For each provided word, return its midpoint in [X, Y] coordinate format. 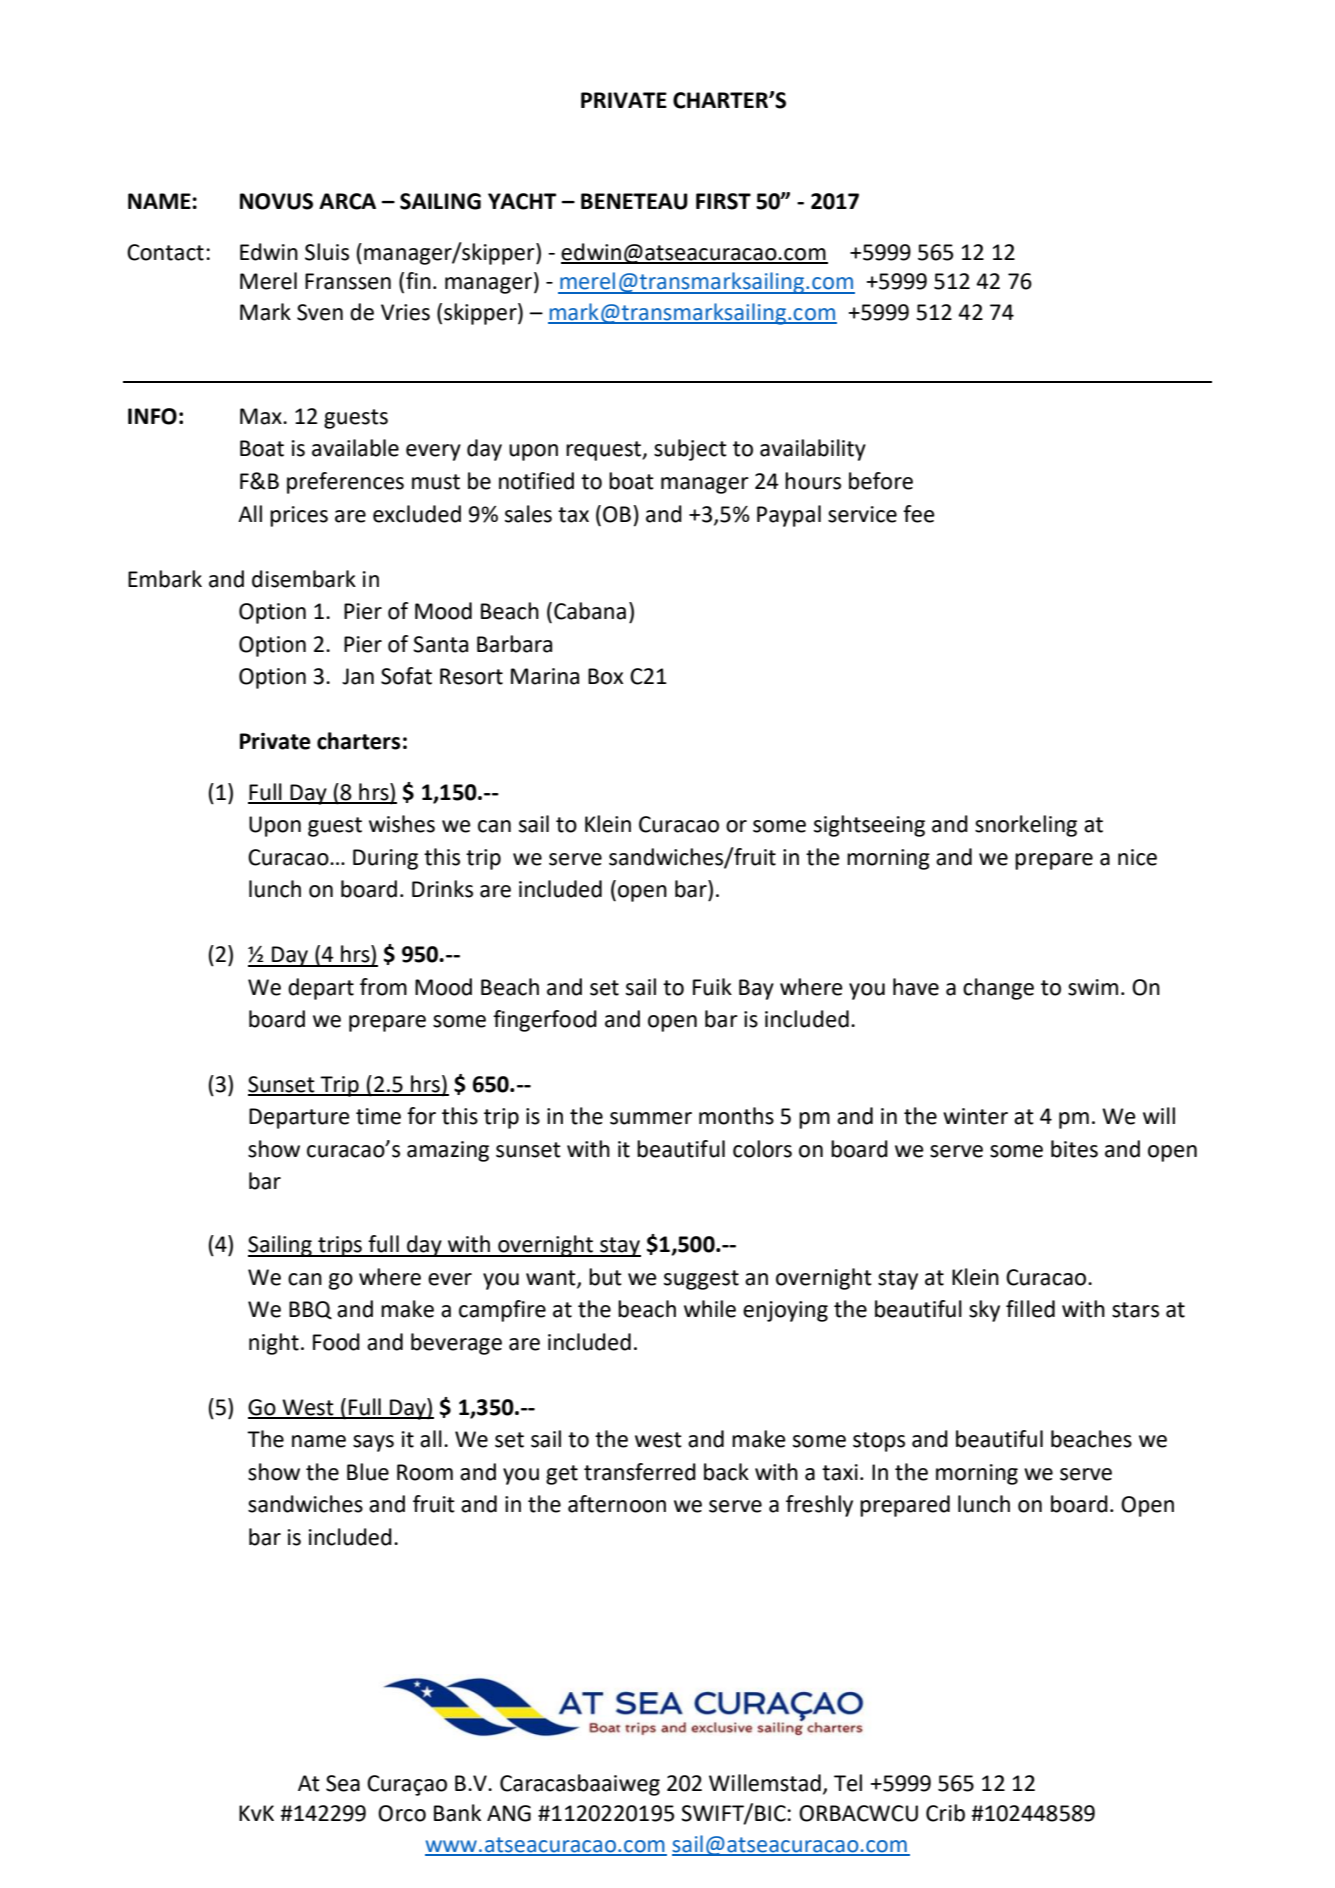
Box [605, 676]
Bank [457, 1813]
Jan [358, 676]
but [605, 1277]
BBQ [310, 1310]
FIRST [723, 201]
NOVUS [276, 201]
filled [1030, 1309]
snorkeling [1026, 826]
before [881, 481]
